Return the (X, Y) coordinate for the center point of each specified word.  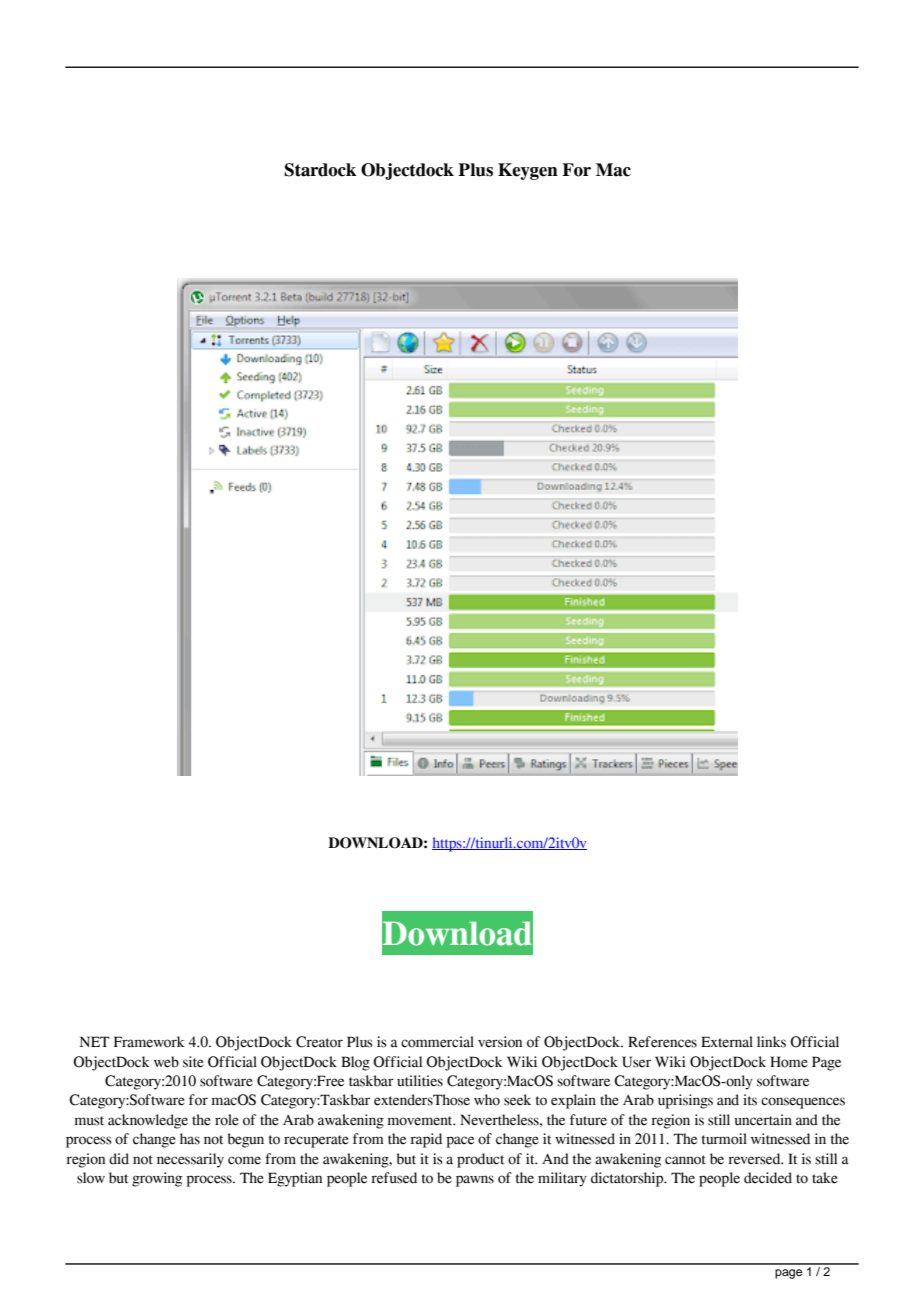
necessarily (190, 1160)
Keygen (528, 171)
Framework (149, 1042)
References (662, 1042)
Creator (319, 1042)
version (500, 1042)
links (771, 1042)
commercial (437, 1042)
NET (95, 1041)
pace (460, 1142)
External (727, 1042)
